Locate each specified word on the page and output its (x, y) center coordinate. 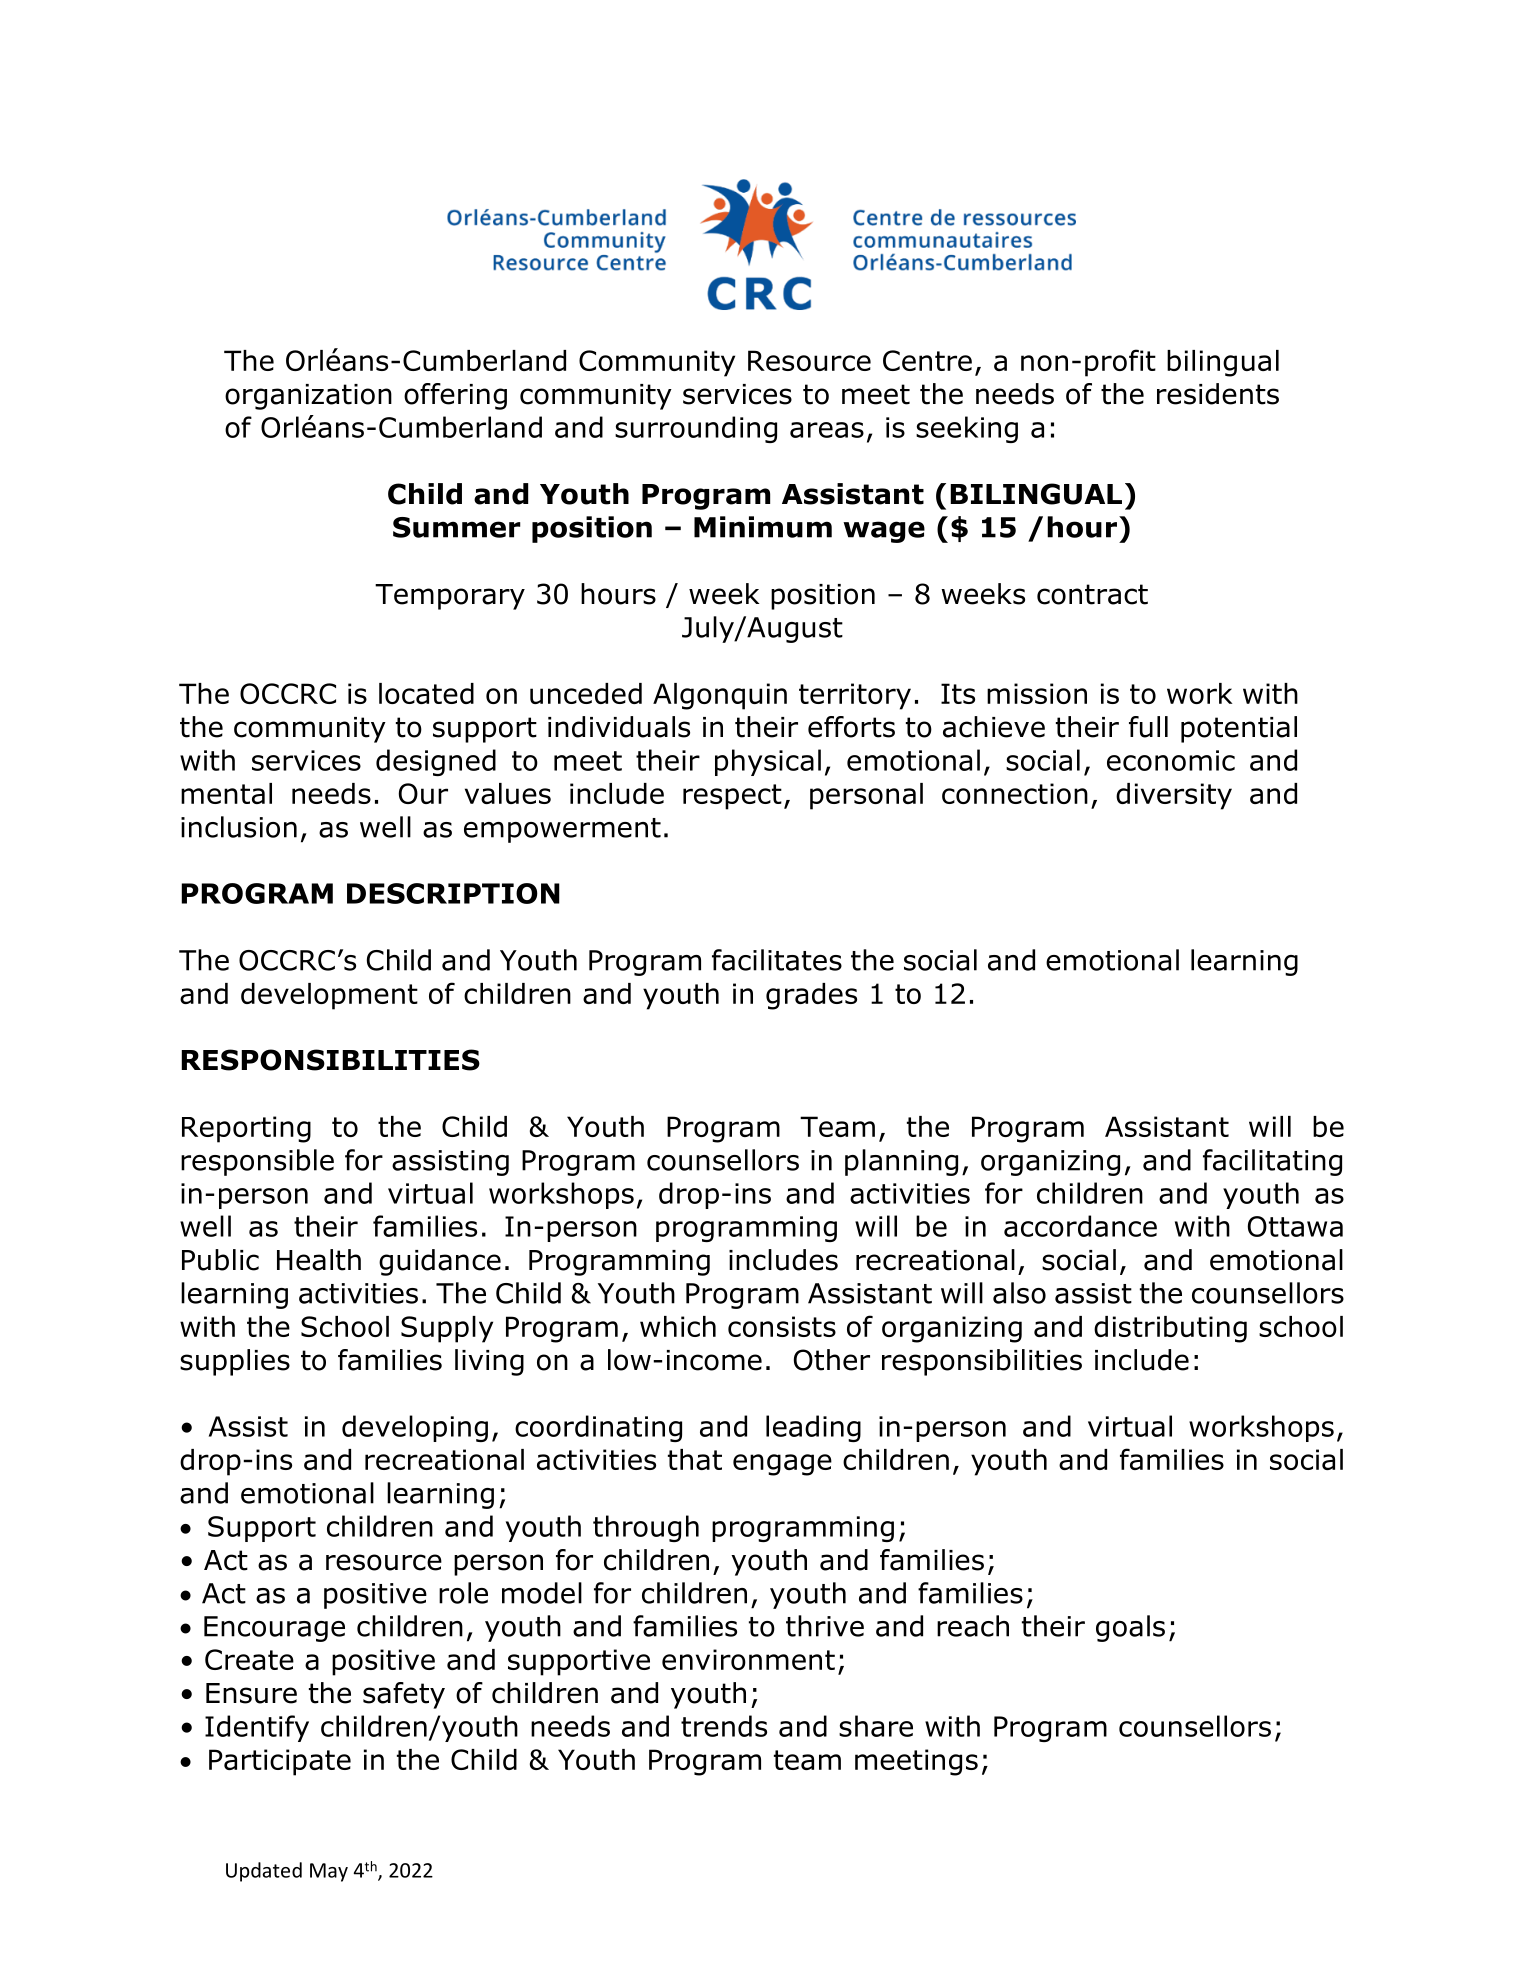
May (329, 1872)
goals (1130, 1628)
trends (724, 1726)
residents (1218, 394)
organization (308, 397)
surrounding (696, 429)
